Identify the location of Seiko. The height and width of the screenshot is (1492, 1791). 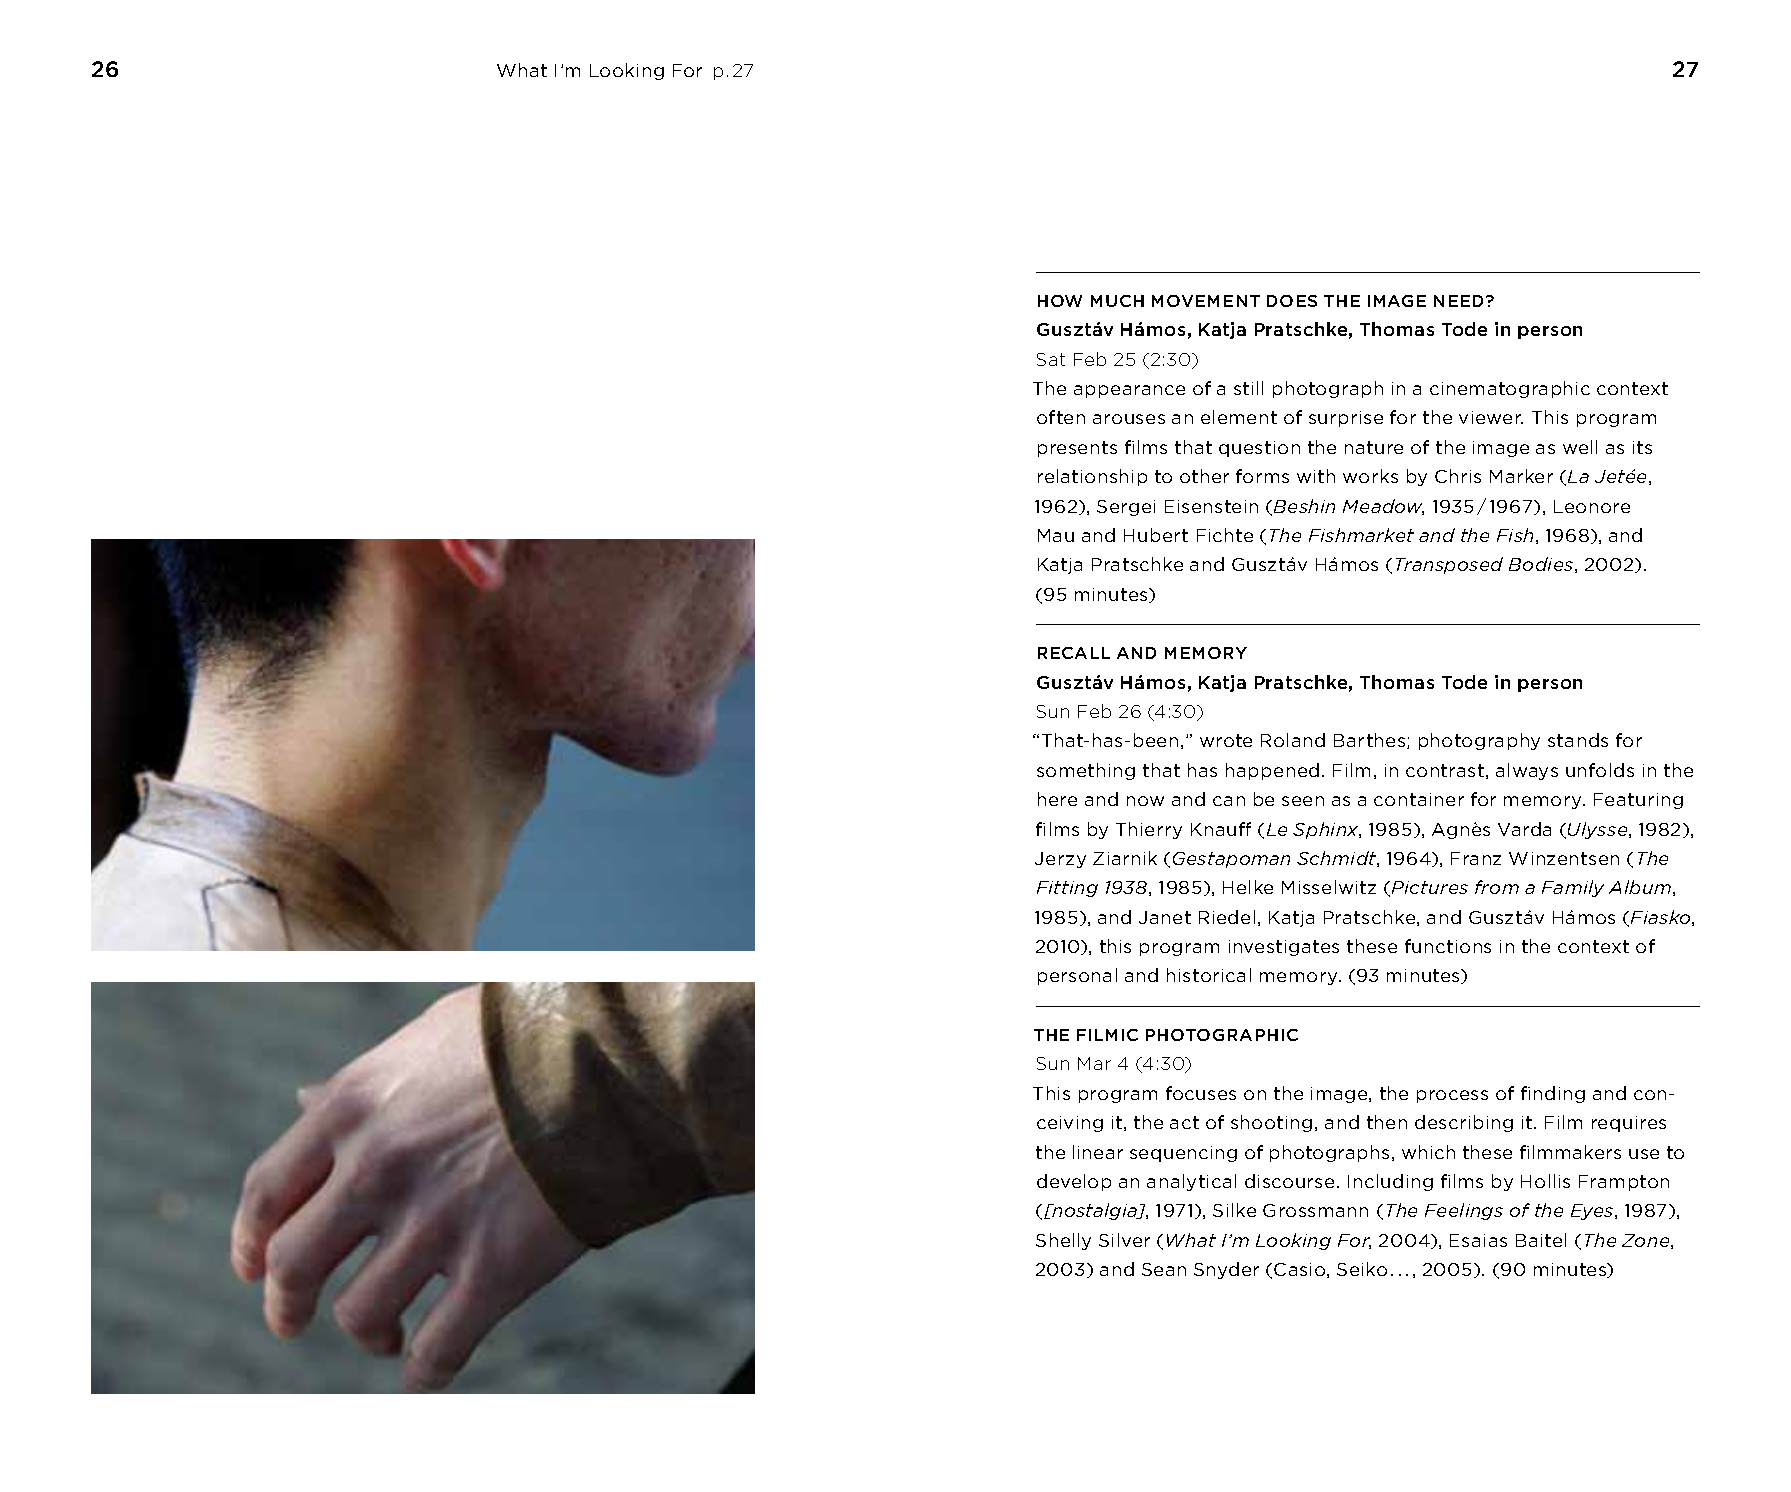
(1362, 1269).
